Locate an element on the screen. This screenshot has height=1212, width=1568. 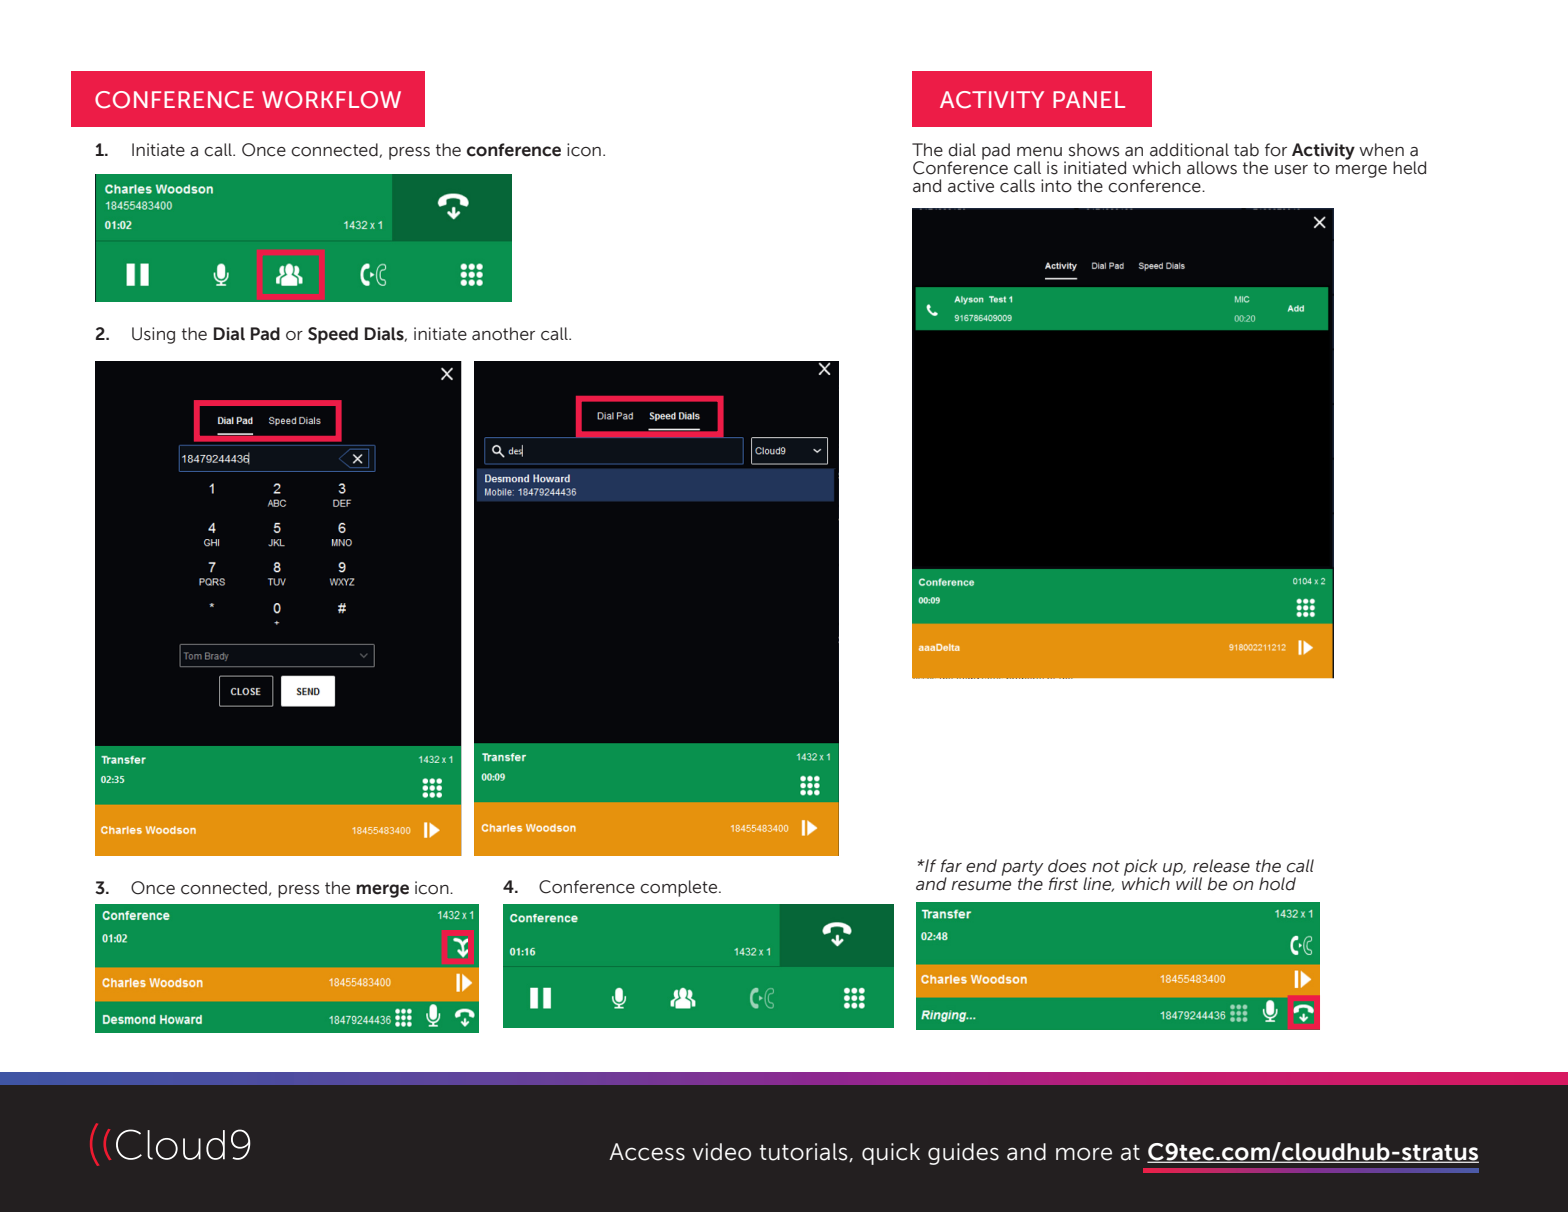
WORKFLOW is located at coordinates (331, 100).
